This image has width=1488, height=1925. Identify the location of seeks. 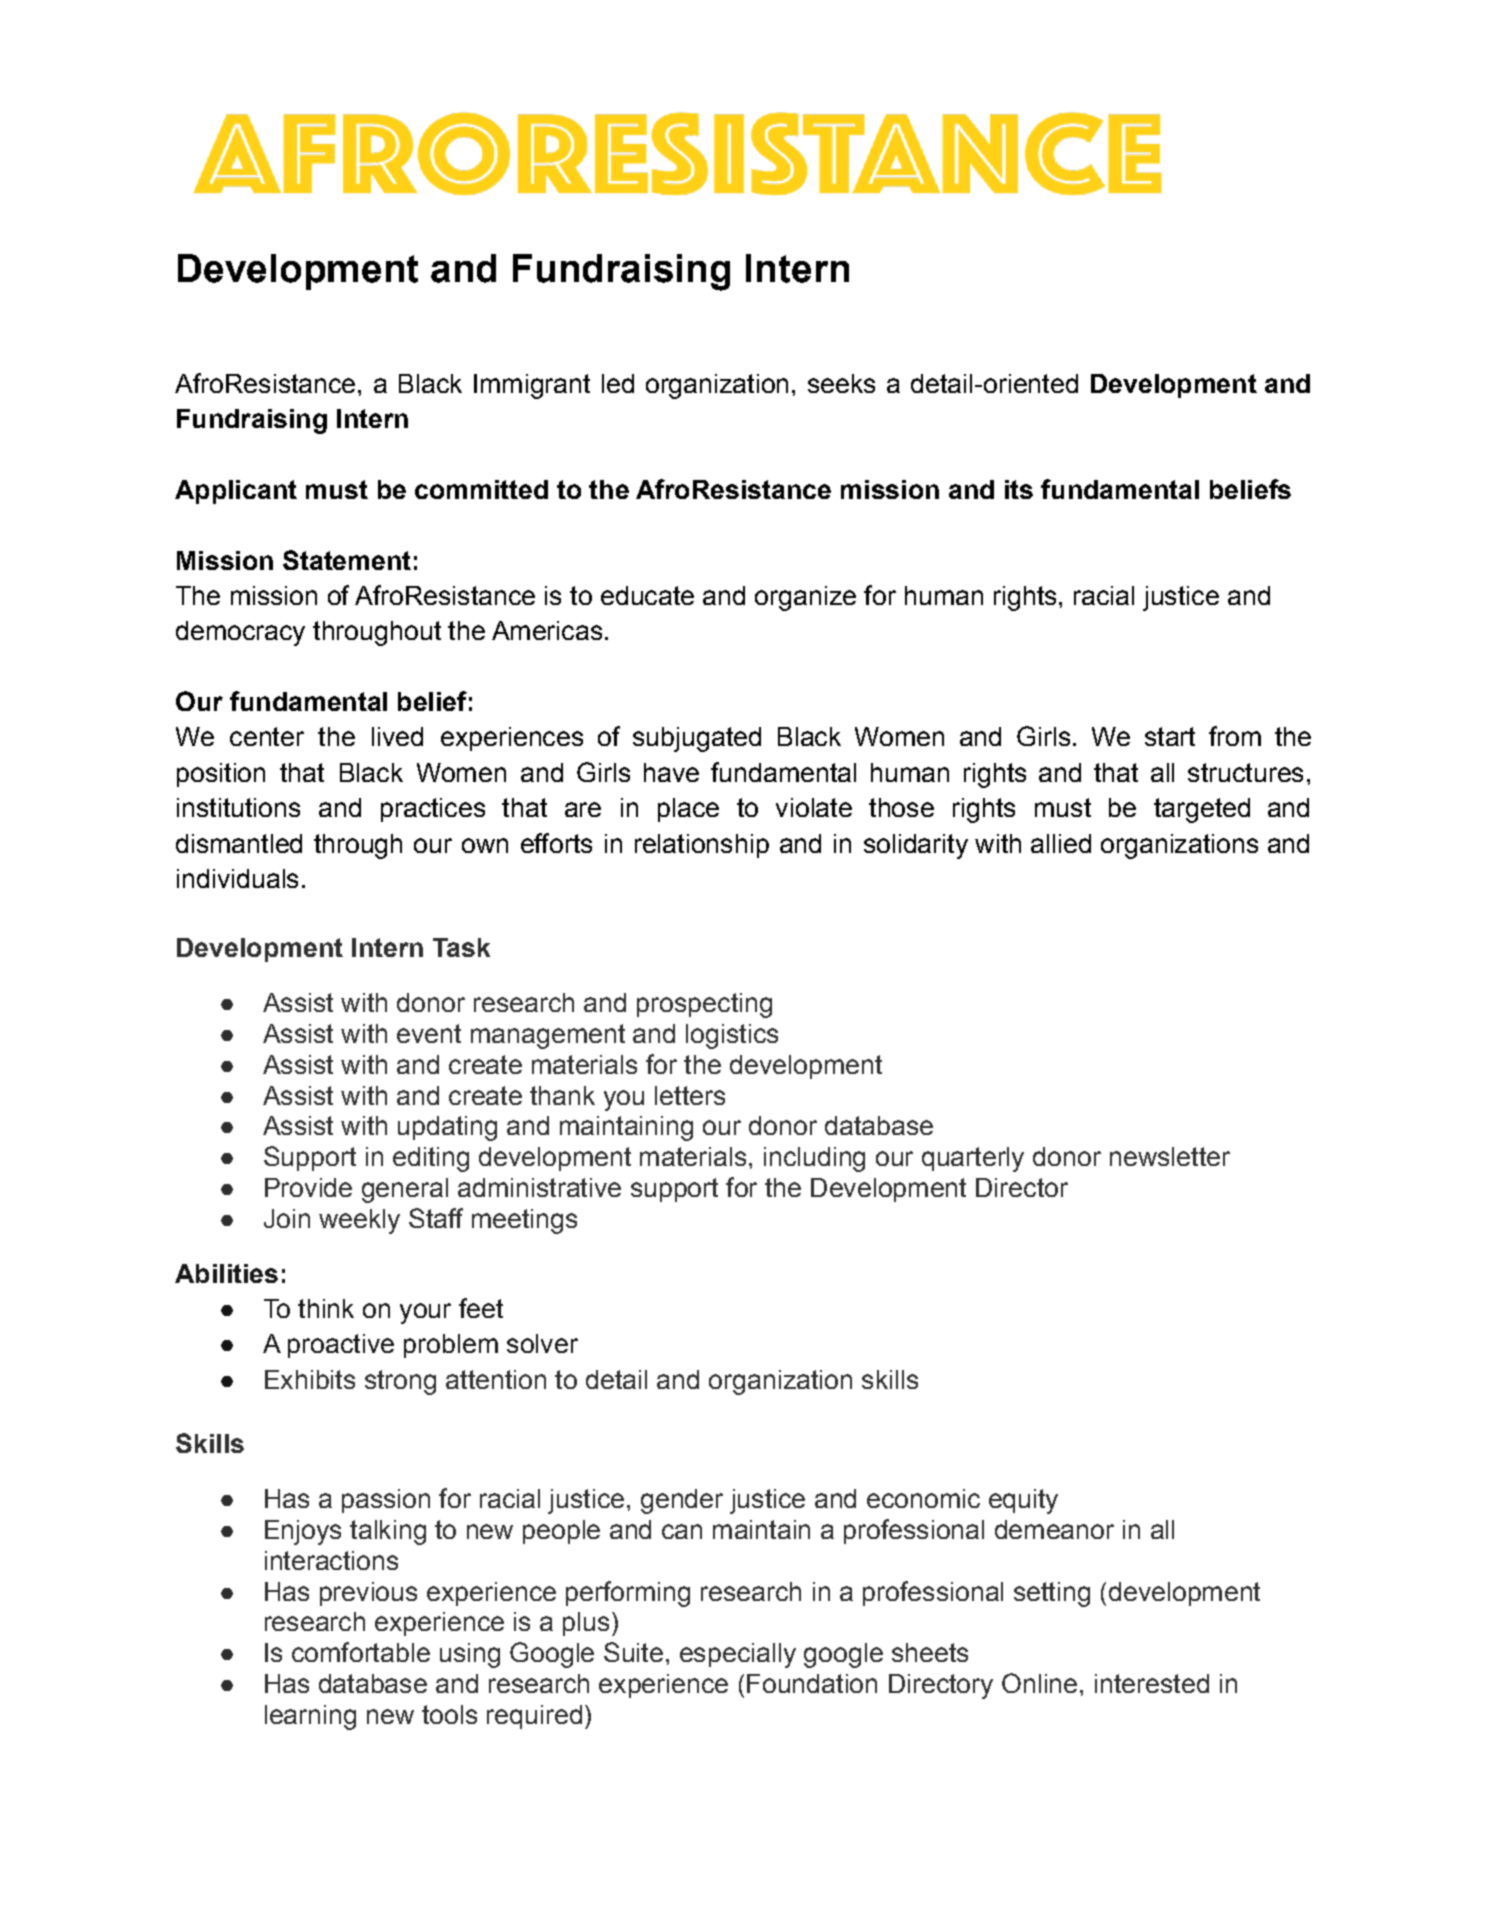
(841, 383).
